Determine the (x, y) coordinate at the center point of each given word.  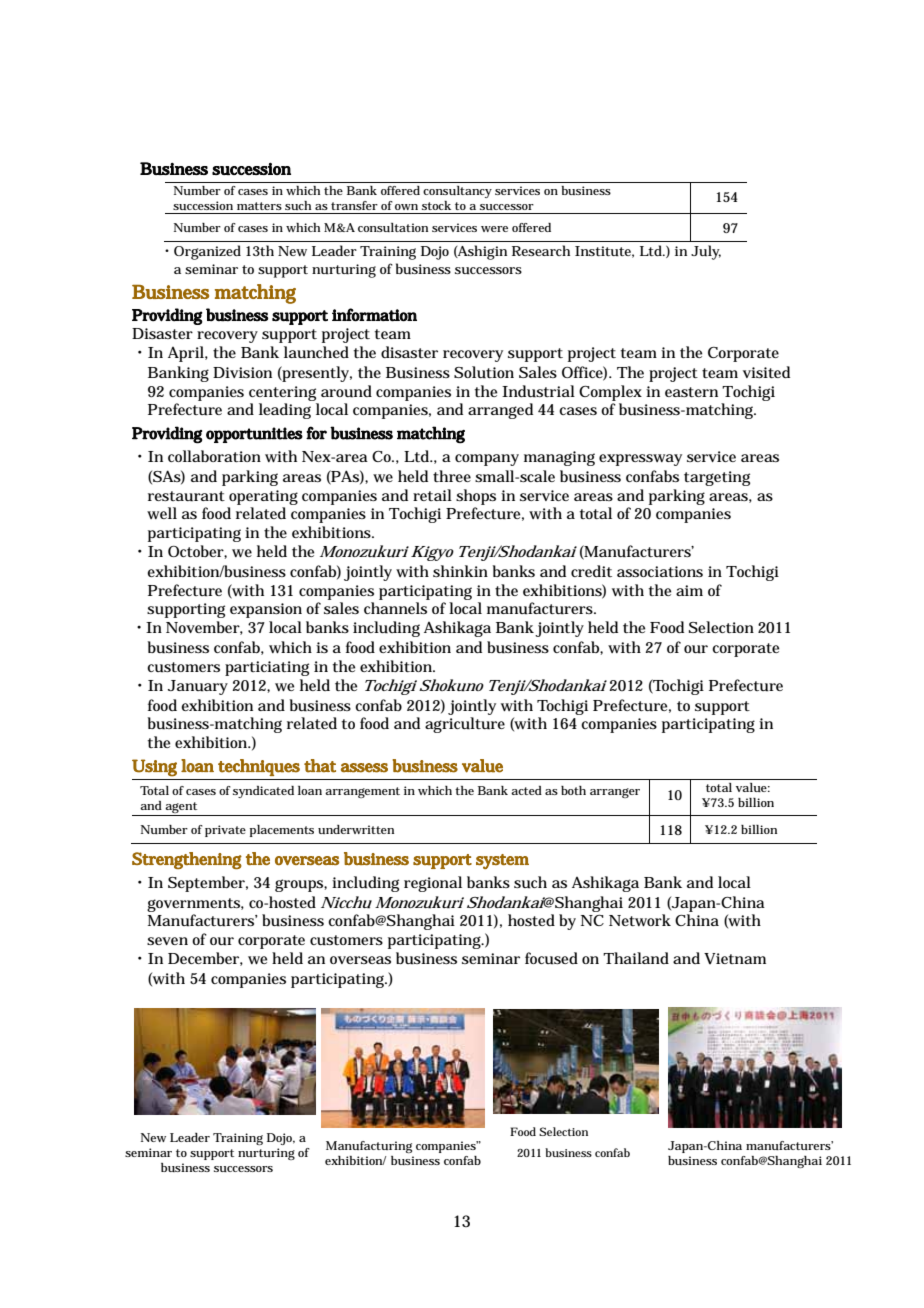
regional (433, 884)
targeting (717, 478)
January (198, 687)
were (494, 229)
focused (551, 958)
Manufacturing (369, 1147)
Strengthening (187, 860)
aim (689, 590)
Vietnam (735, 958)
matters (259, 206)
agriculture (465, 725)
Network (640, 920)
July (706, 252)
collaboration (214, 456)
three (452, 476)
